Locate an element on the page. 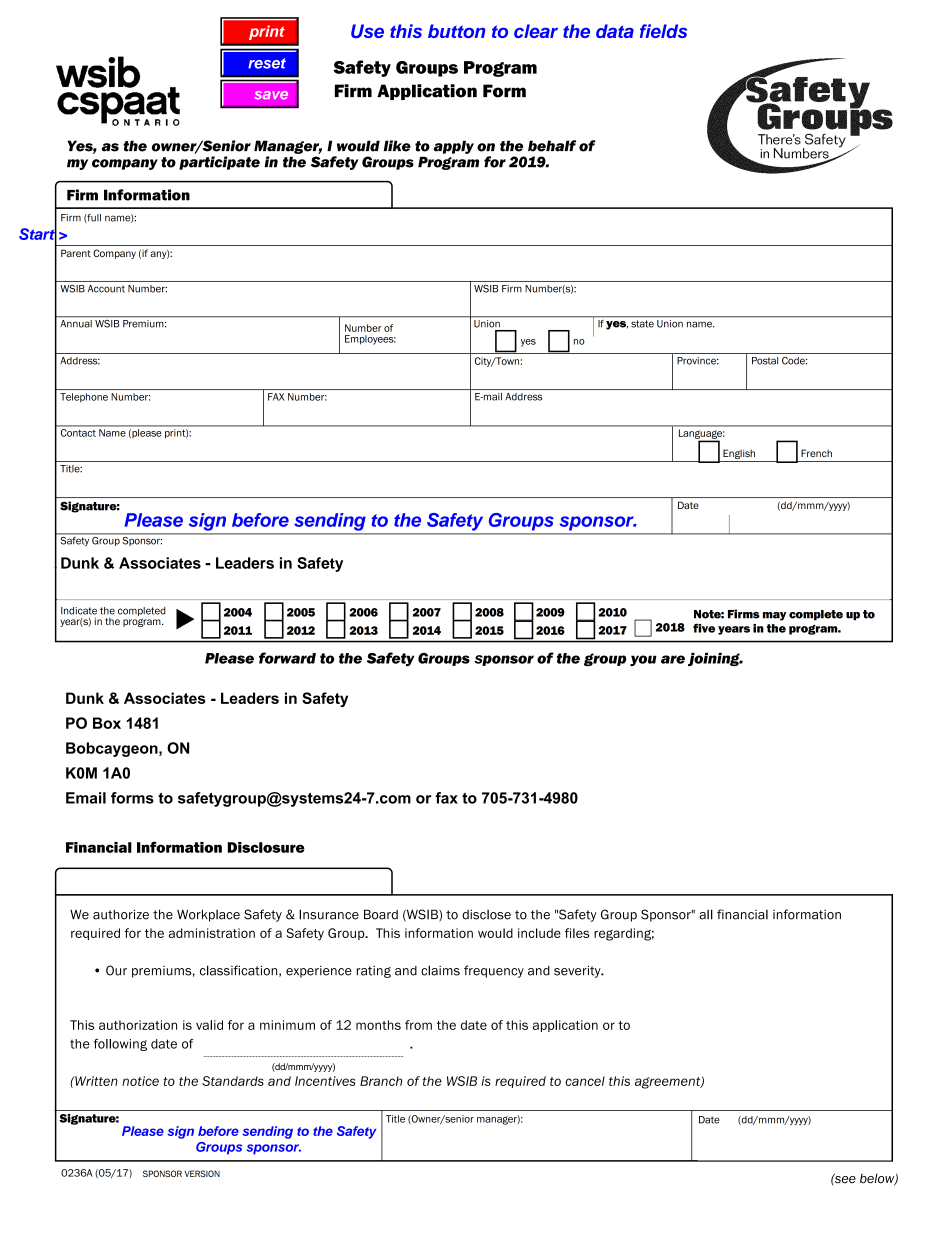 This document has width=952, height=1233. English is located at coordinates (739, 454).
